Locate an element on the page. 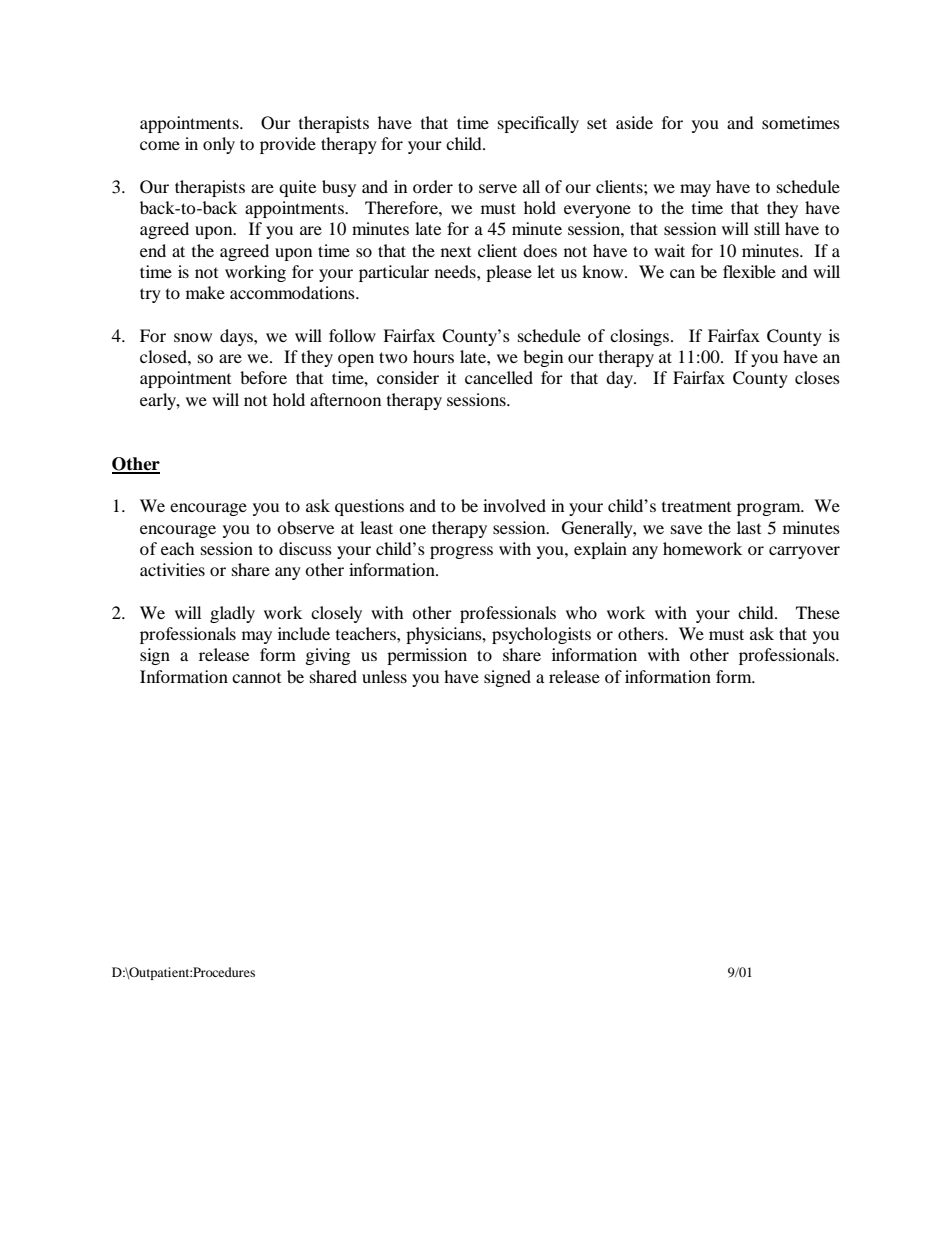  These is located at coordinates (818, 612).
